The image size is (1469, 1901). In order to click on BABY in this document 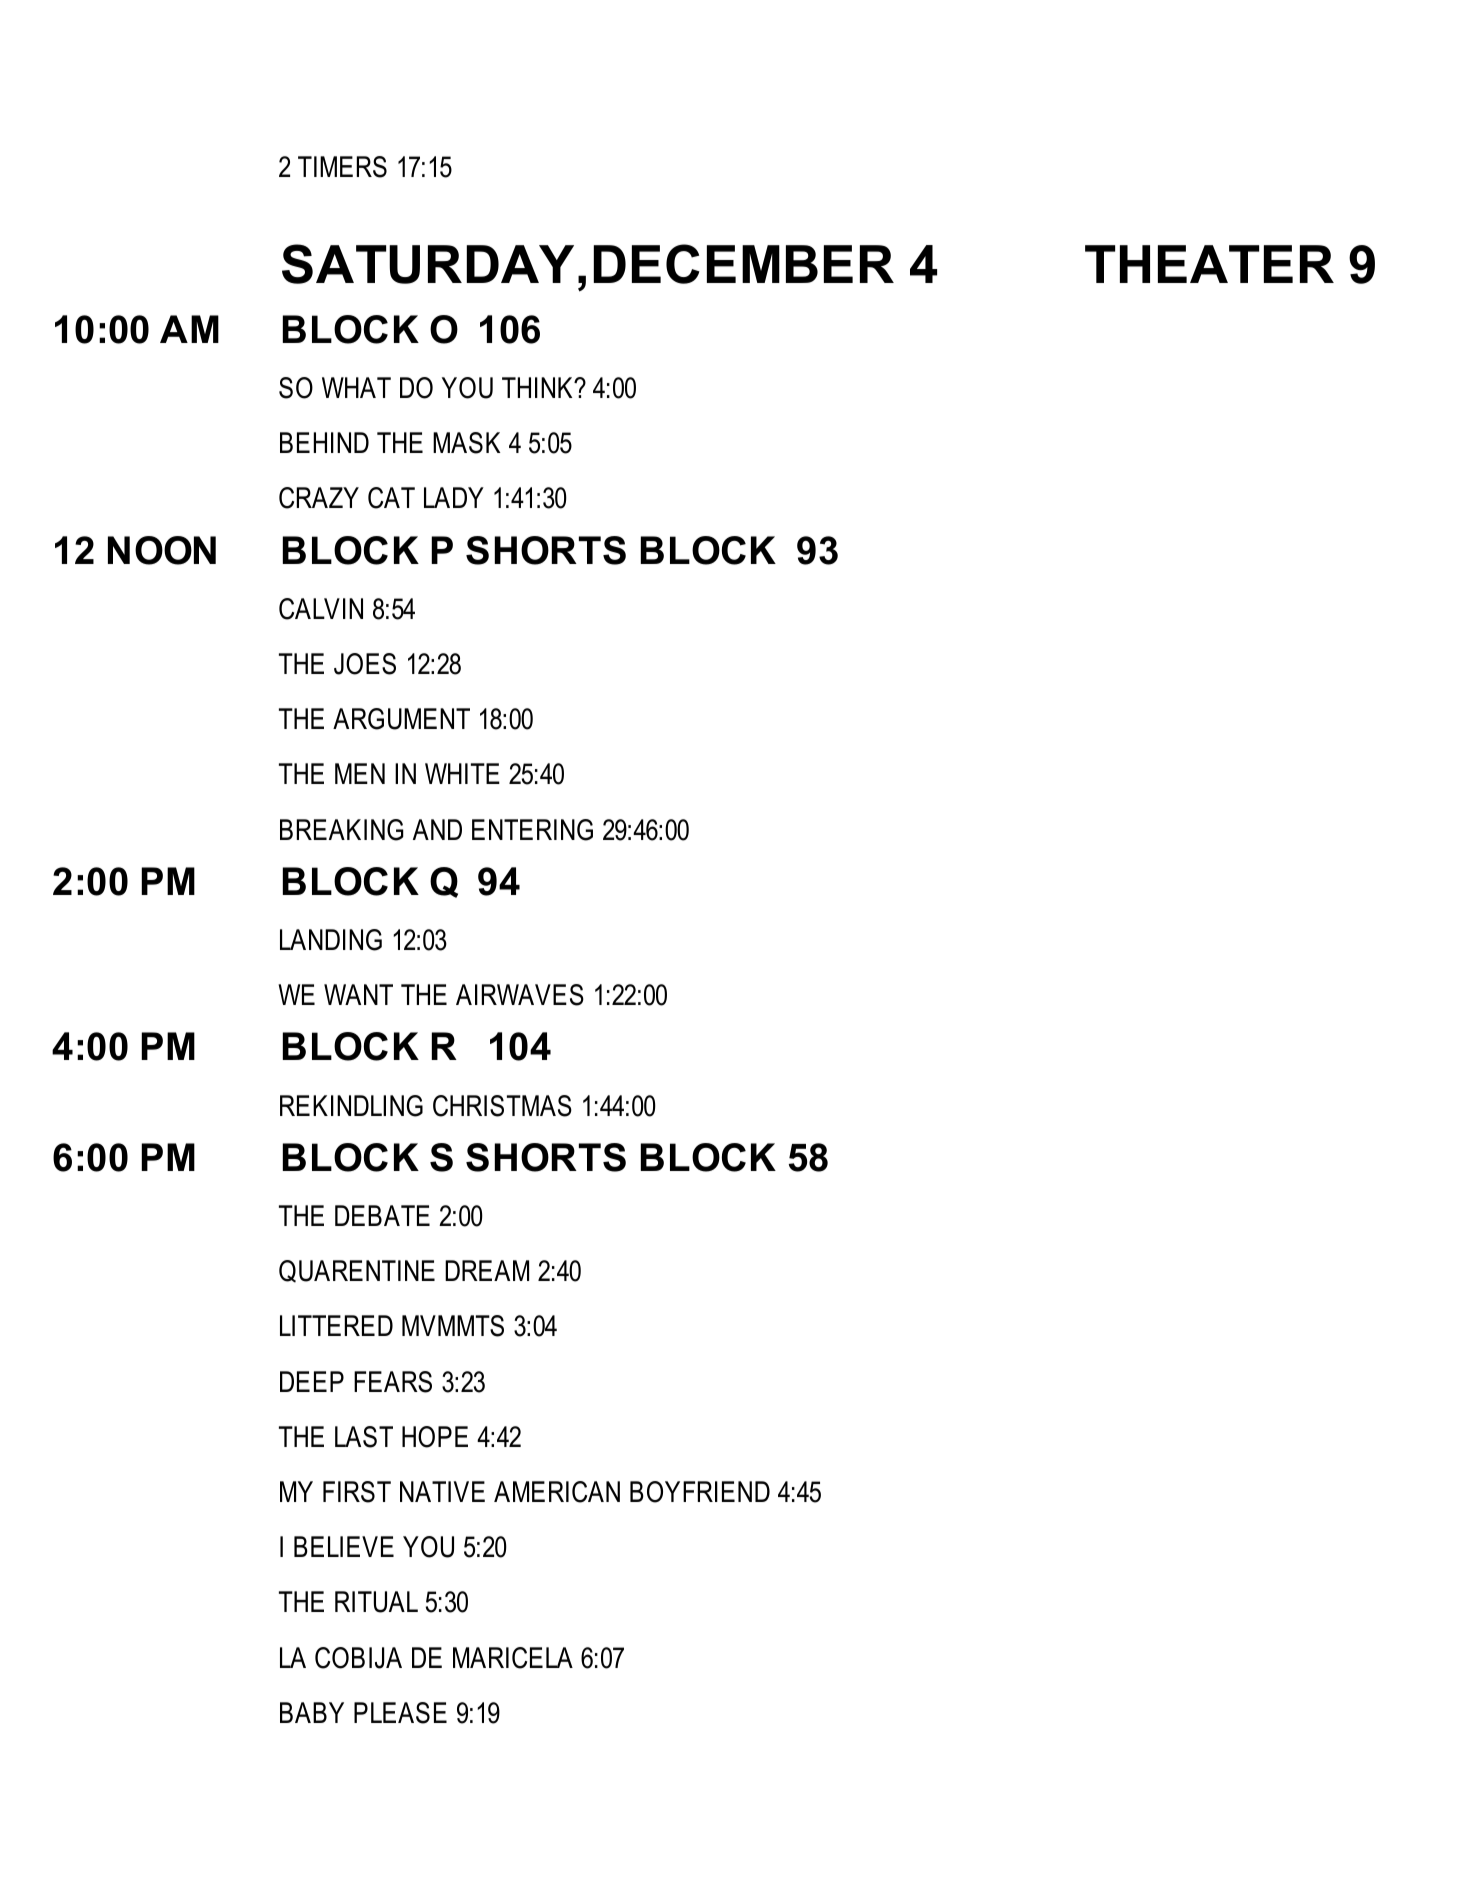, I will do `click(312, 1712)`.
